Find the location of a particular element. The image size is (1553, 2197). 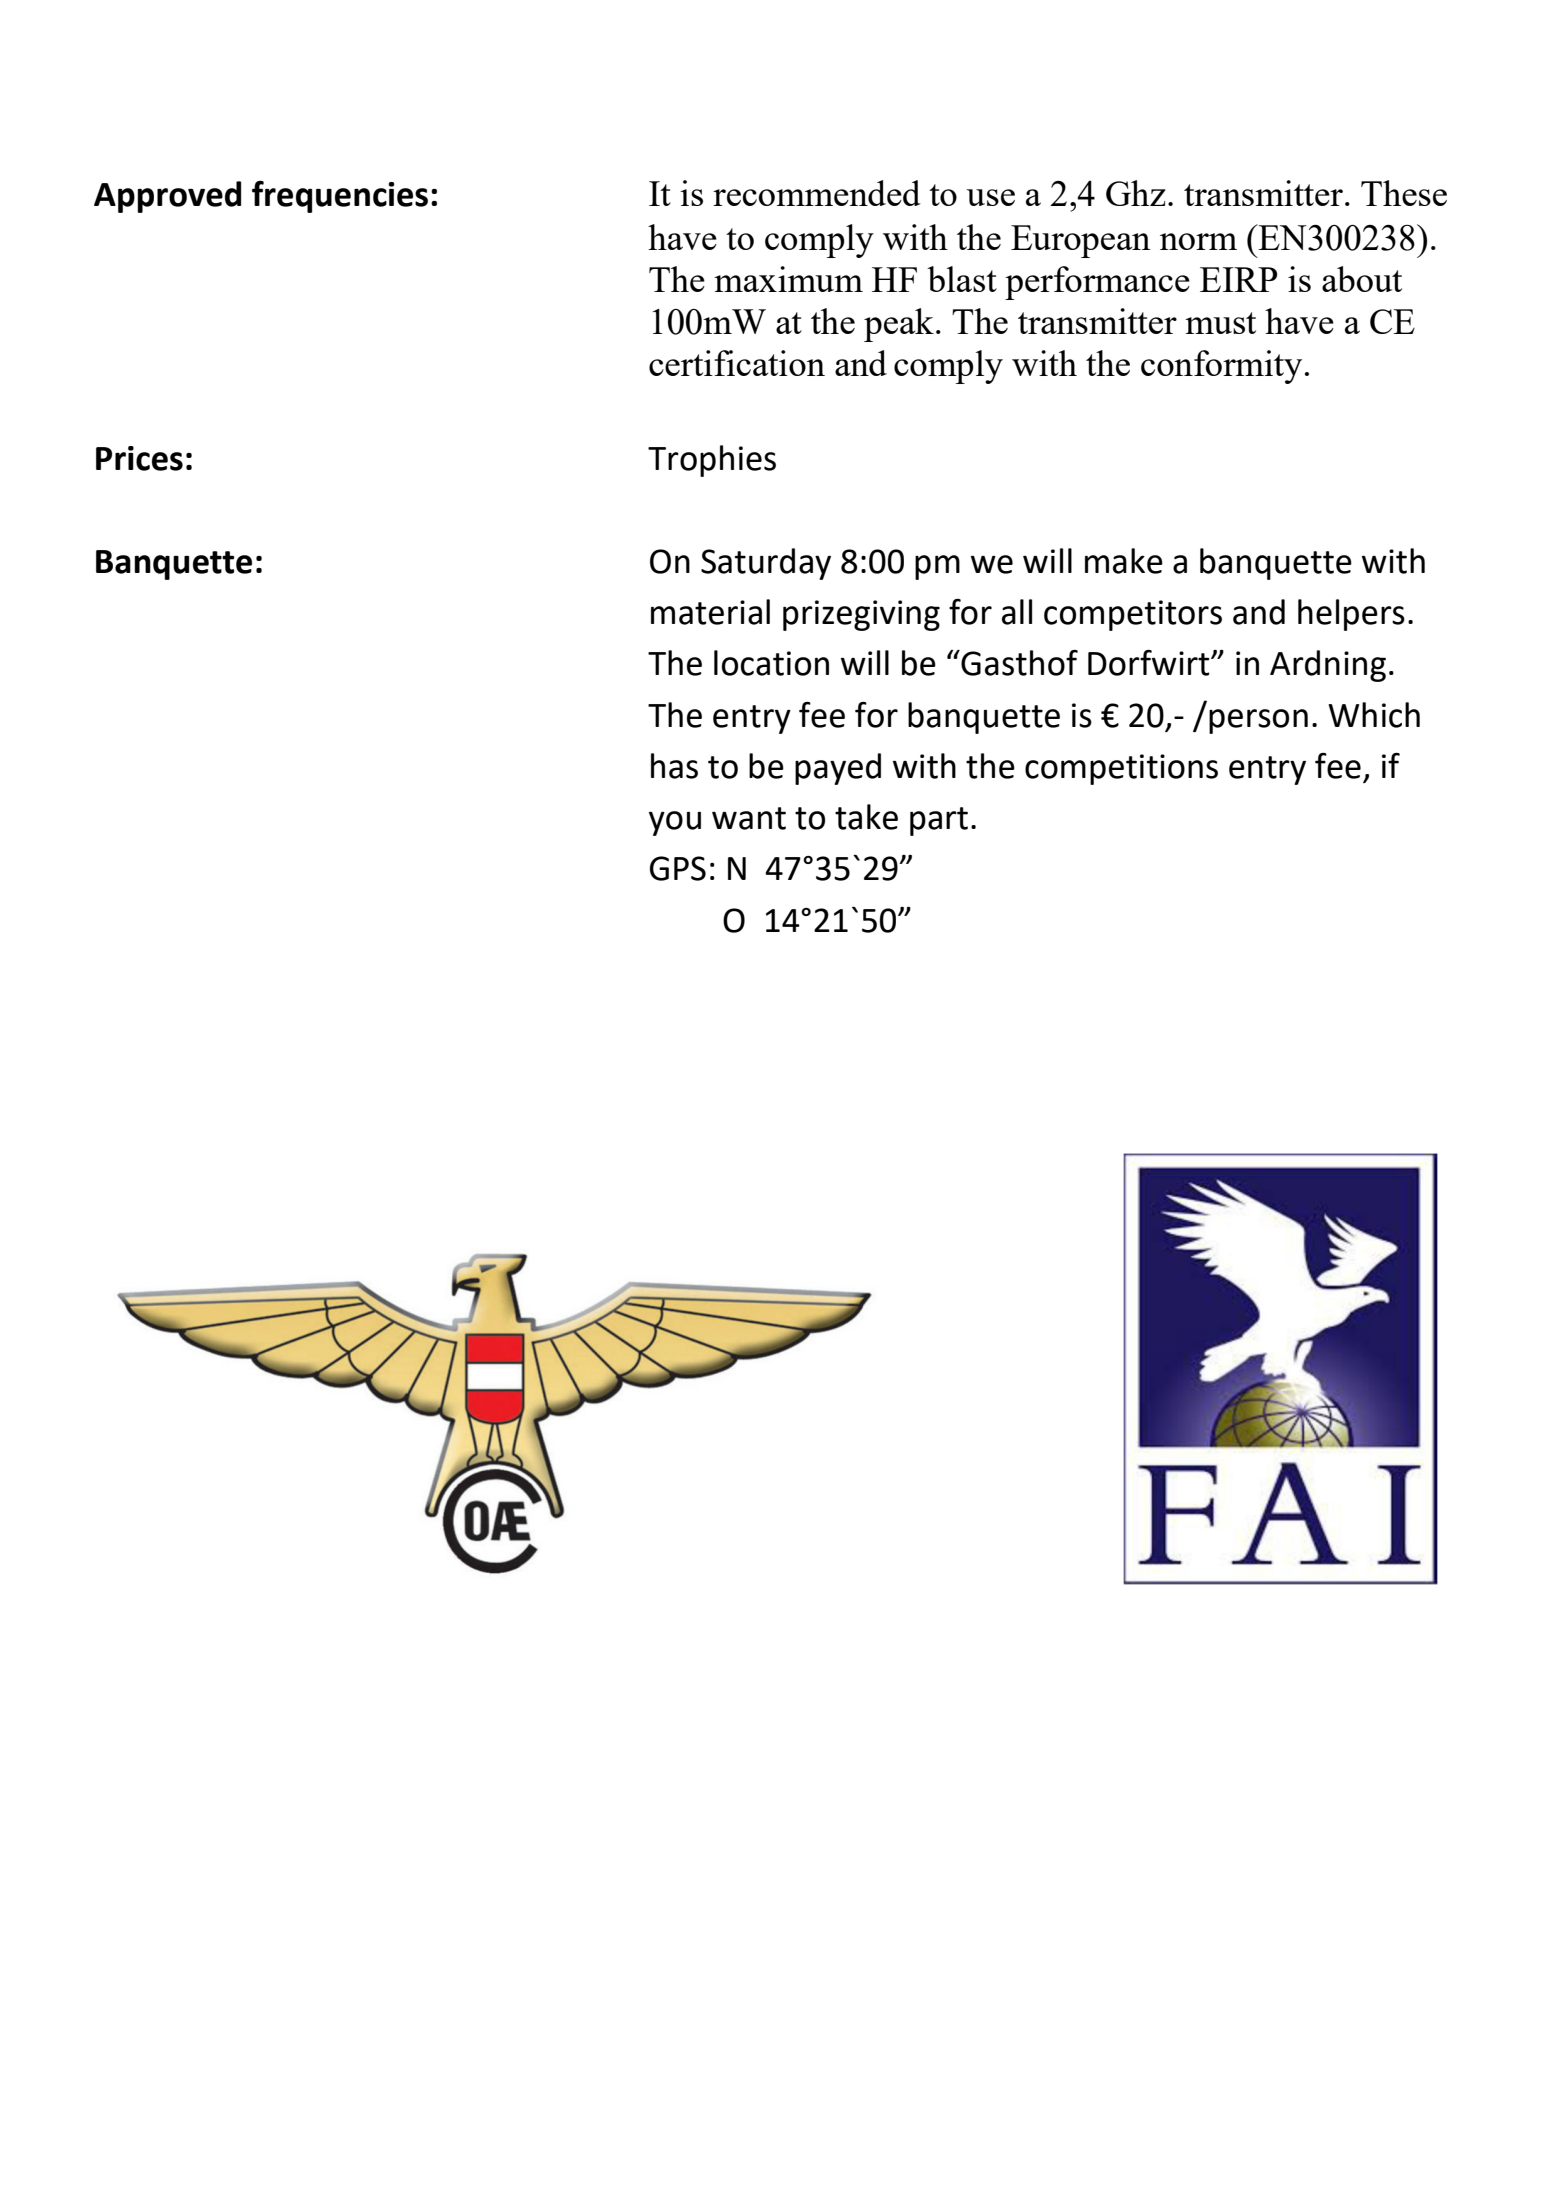

GPS is located at coordinates (678, 868).
